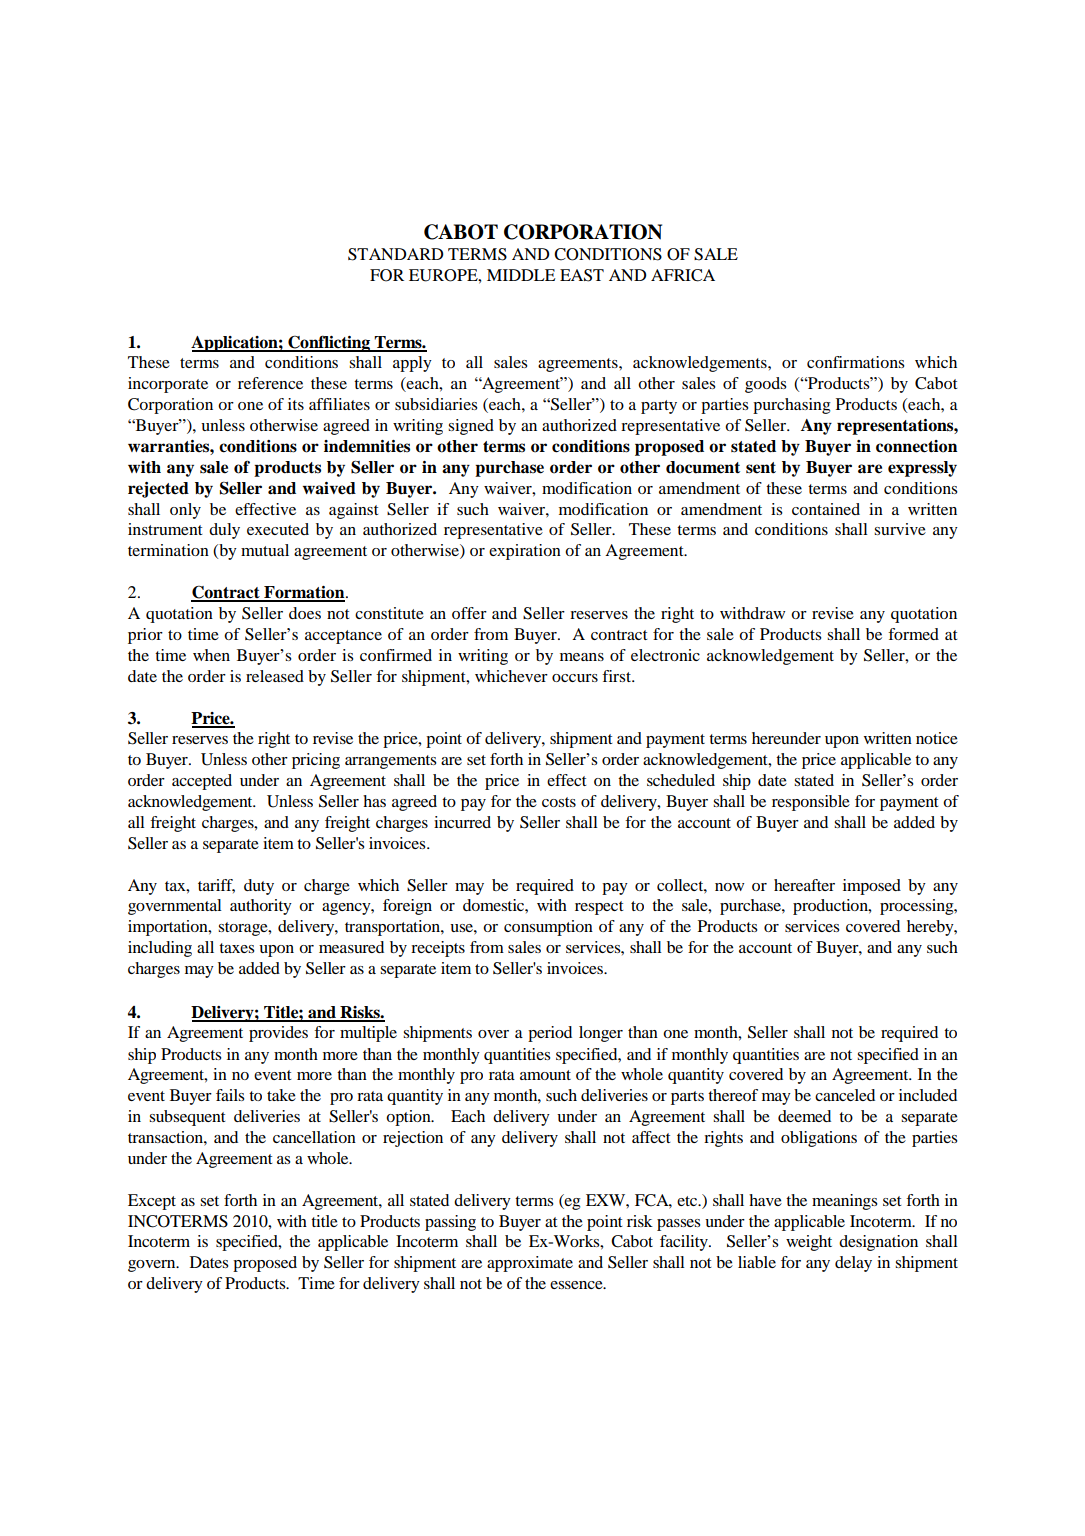 Image resolution: width=1085 pixels, height=1536 pixels. I want to click on responsible, so click(811, 803).
